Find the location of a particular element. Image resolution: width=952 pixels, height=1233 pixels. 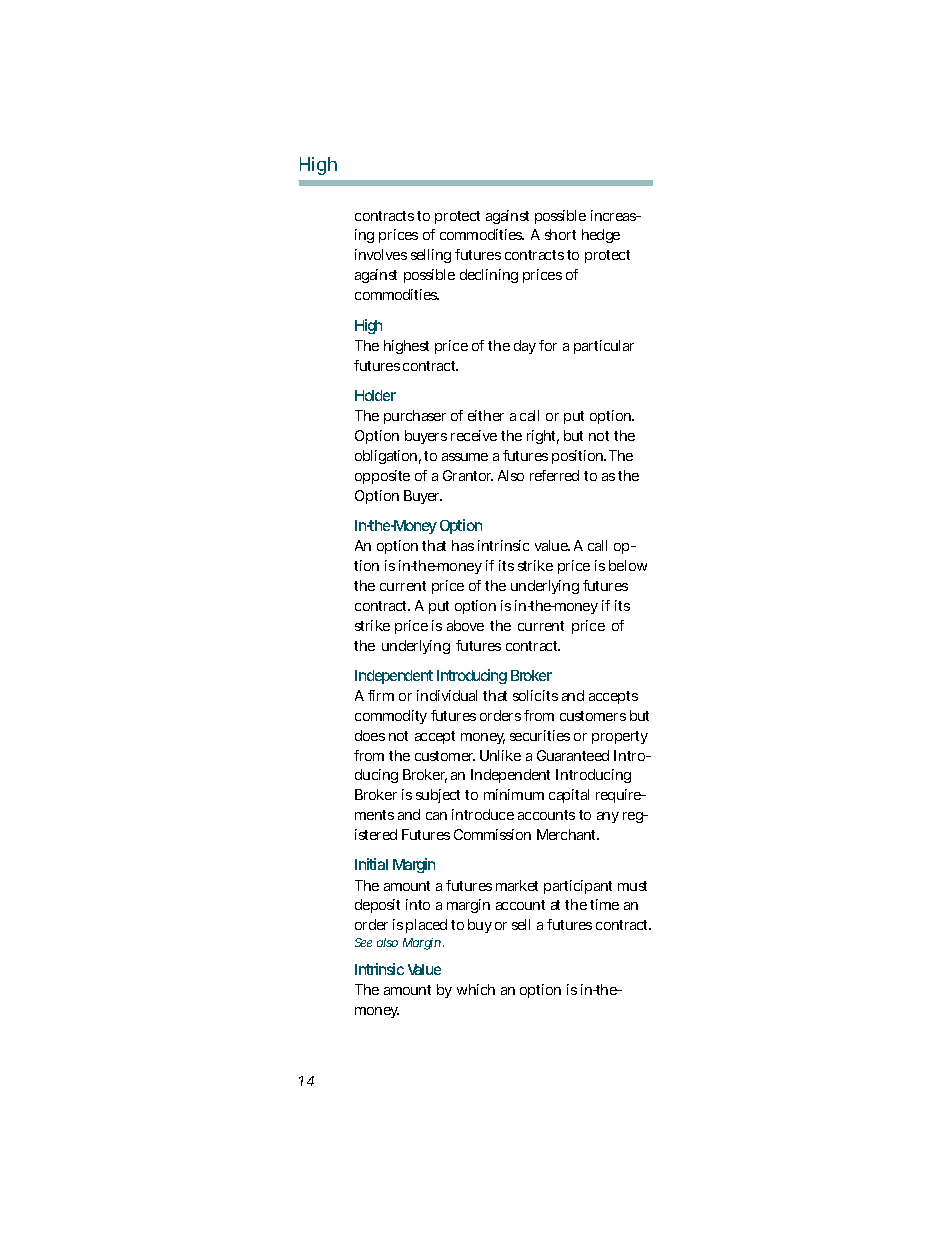

See is located at coordinates (363, 942).
